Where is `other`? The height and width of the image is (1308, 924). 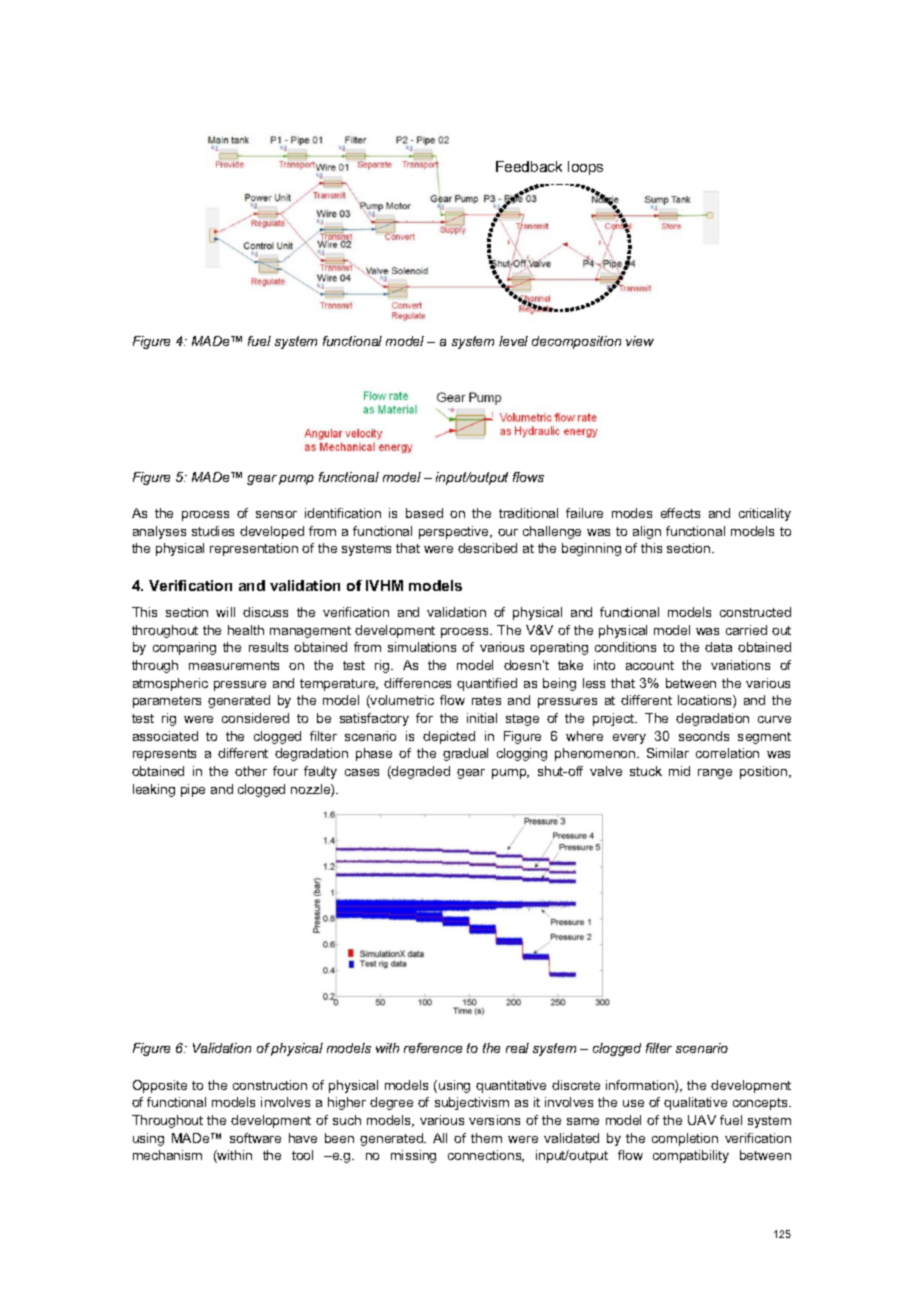
other is located at coordinates (251, 771).
